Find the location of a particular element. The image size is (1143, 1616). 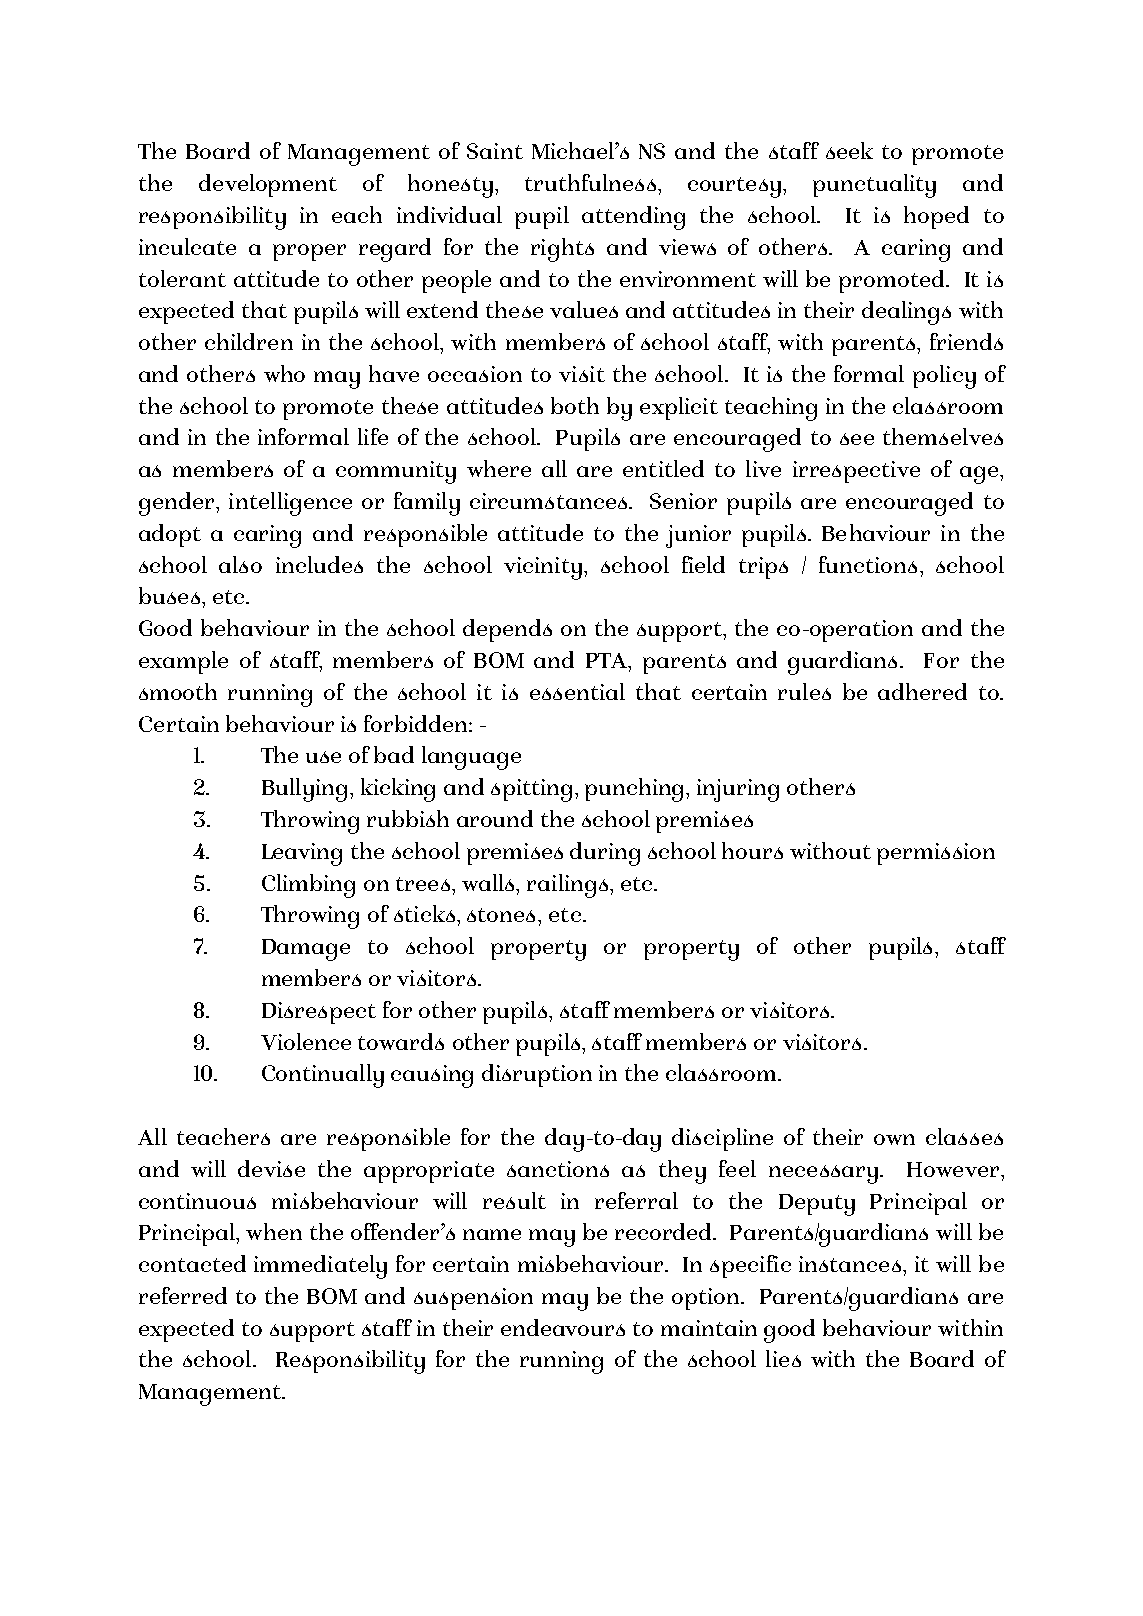

truthfulness is located at coordinates (592, 182).
